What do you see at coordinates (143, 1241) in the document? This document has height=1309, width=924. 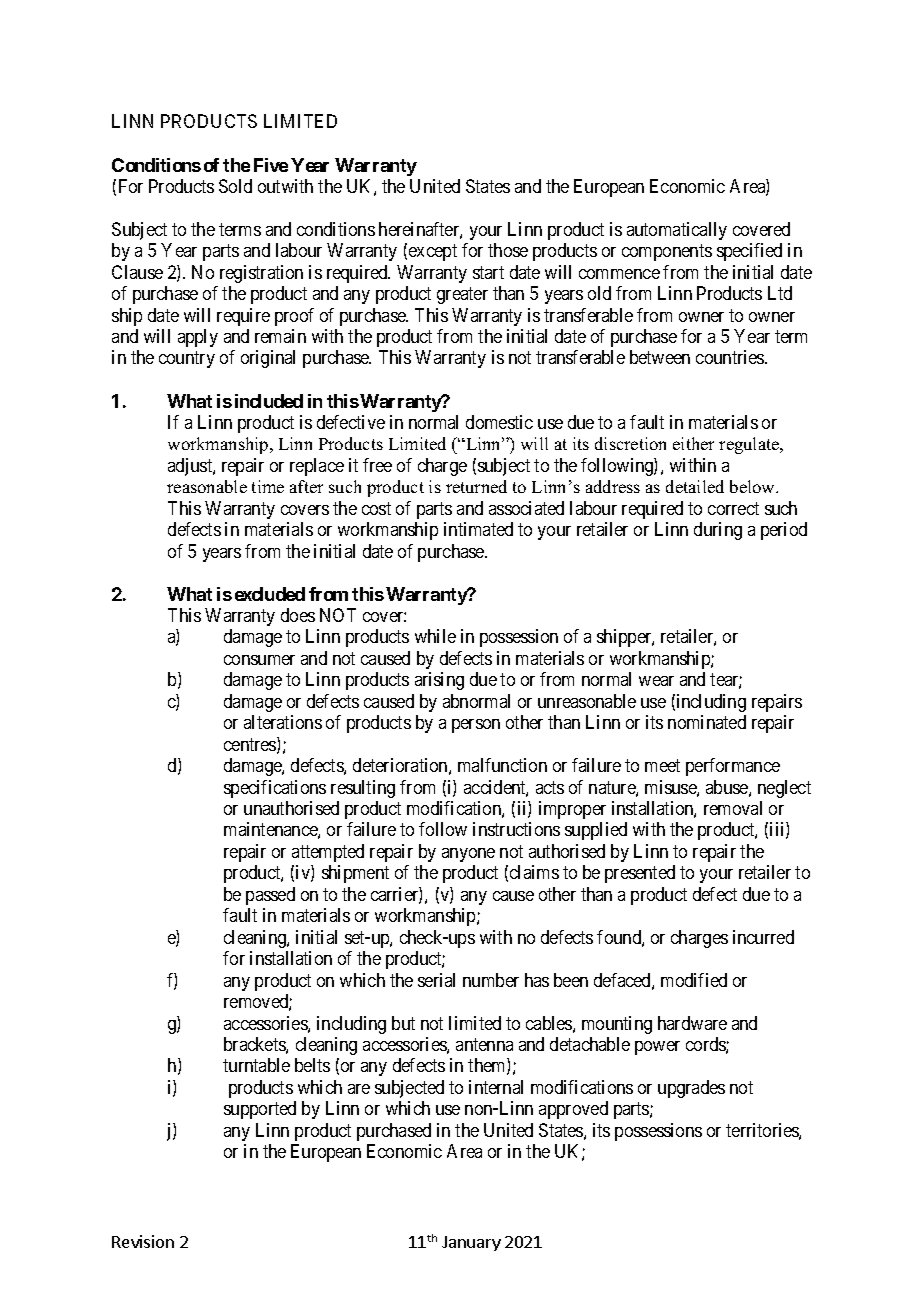 I see `Revision` at bounding box center [143, 1241].
